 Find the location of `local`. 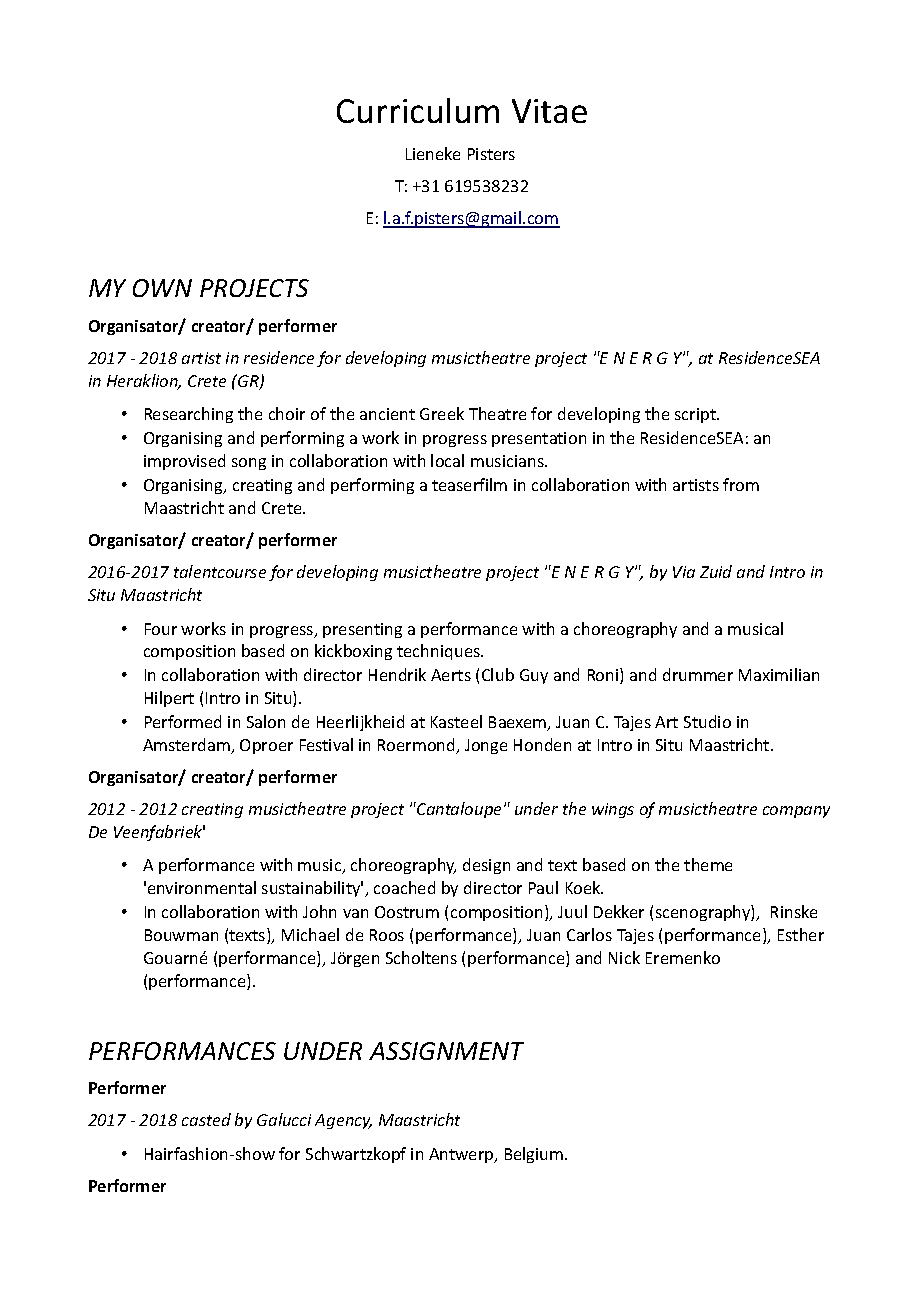

local is located at coordinates (447, 460).
